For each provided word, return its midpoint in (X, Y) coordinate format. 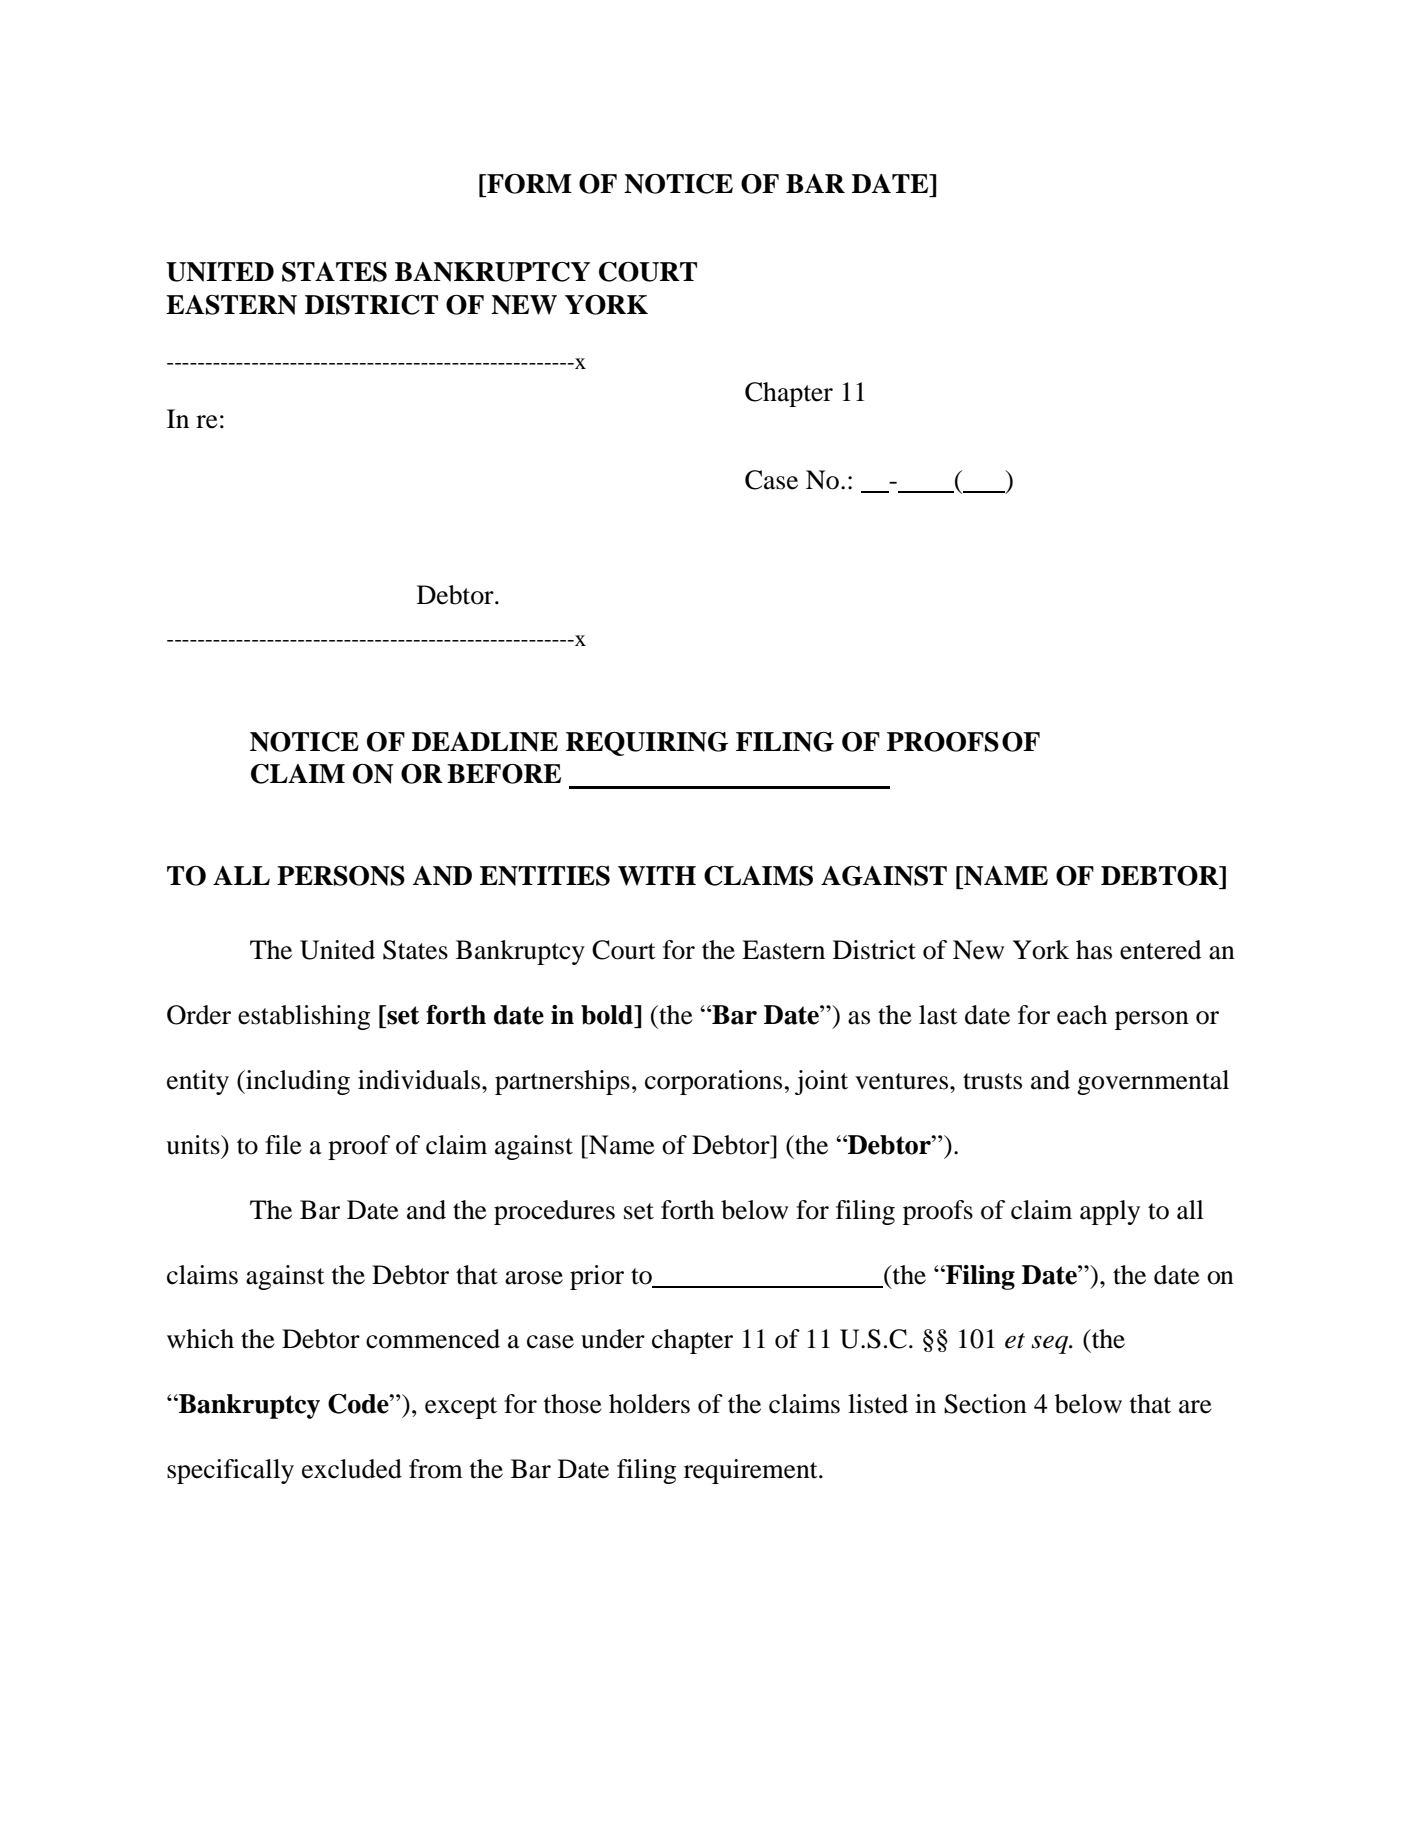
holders (649, 1404)
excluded (352, 1469)
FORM (528, 184)
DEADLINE (485, 742)
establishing (304, 1017)
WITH (657, 876)
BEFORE (504, 774)
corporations (713, 1082)
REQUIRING (647, 744)
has (1094, 950)
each (1082, 1015)
